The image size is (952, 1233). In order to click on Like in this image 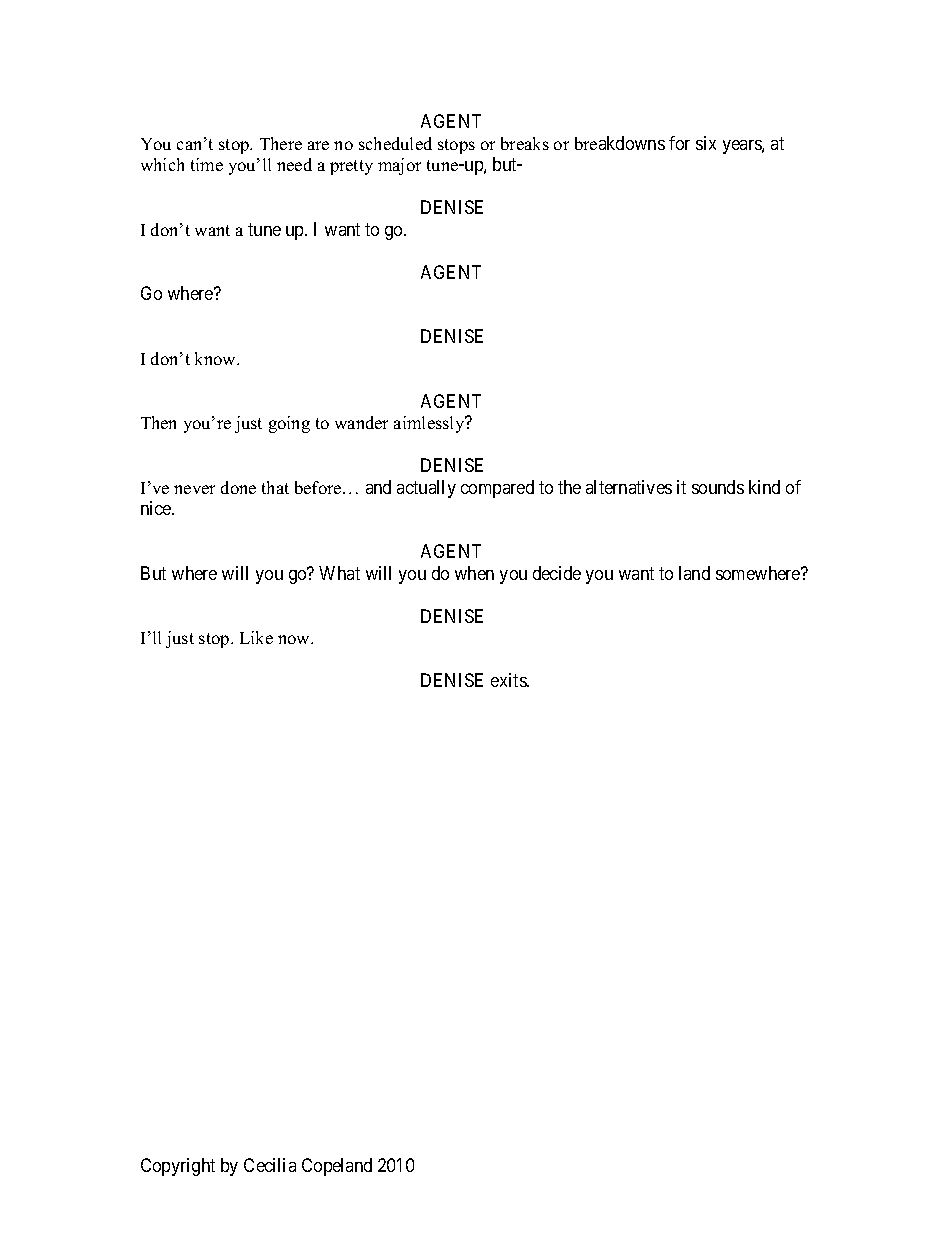, I will do `click(256, 637)`.
